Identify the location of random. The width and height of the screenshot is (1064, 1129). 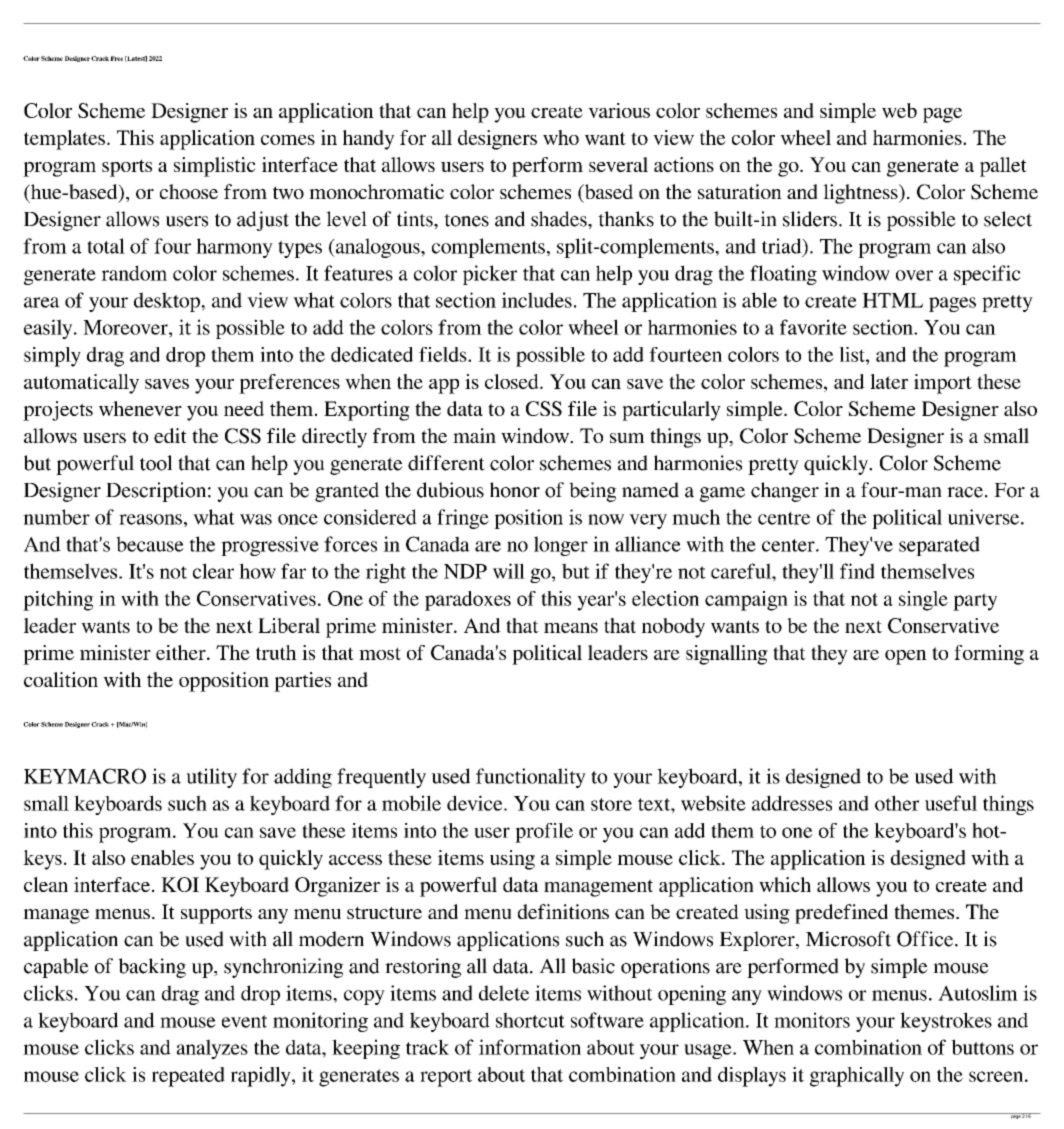
(134, 273).
